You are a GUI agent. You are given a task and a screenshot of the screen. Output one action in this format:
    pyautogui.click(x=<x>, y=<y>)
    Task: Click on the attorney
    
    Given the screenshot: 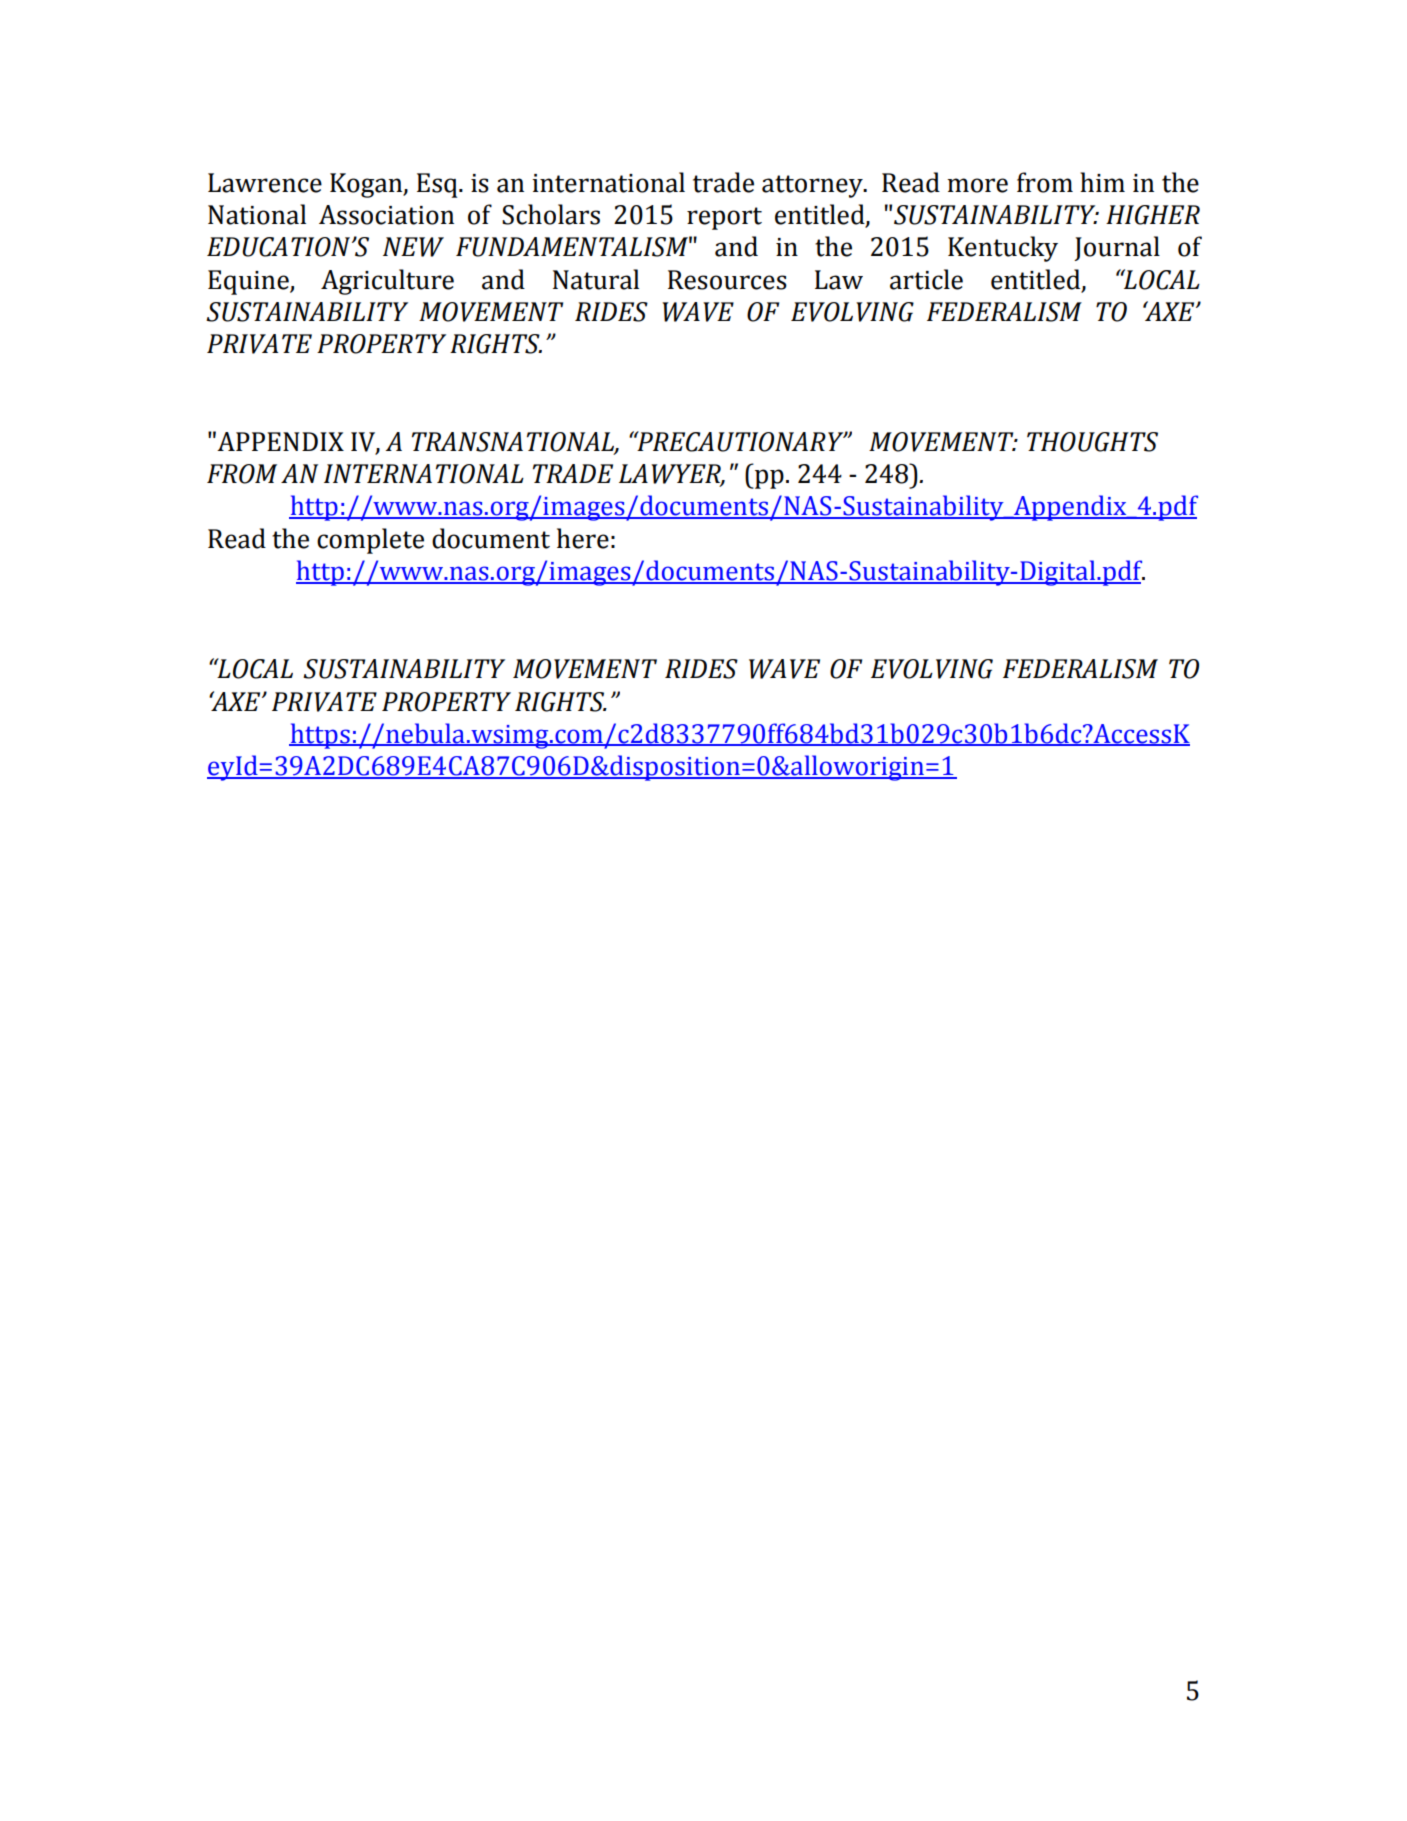 What is the action you would take?
    pyautogui.click(x=813, y=186)
